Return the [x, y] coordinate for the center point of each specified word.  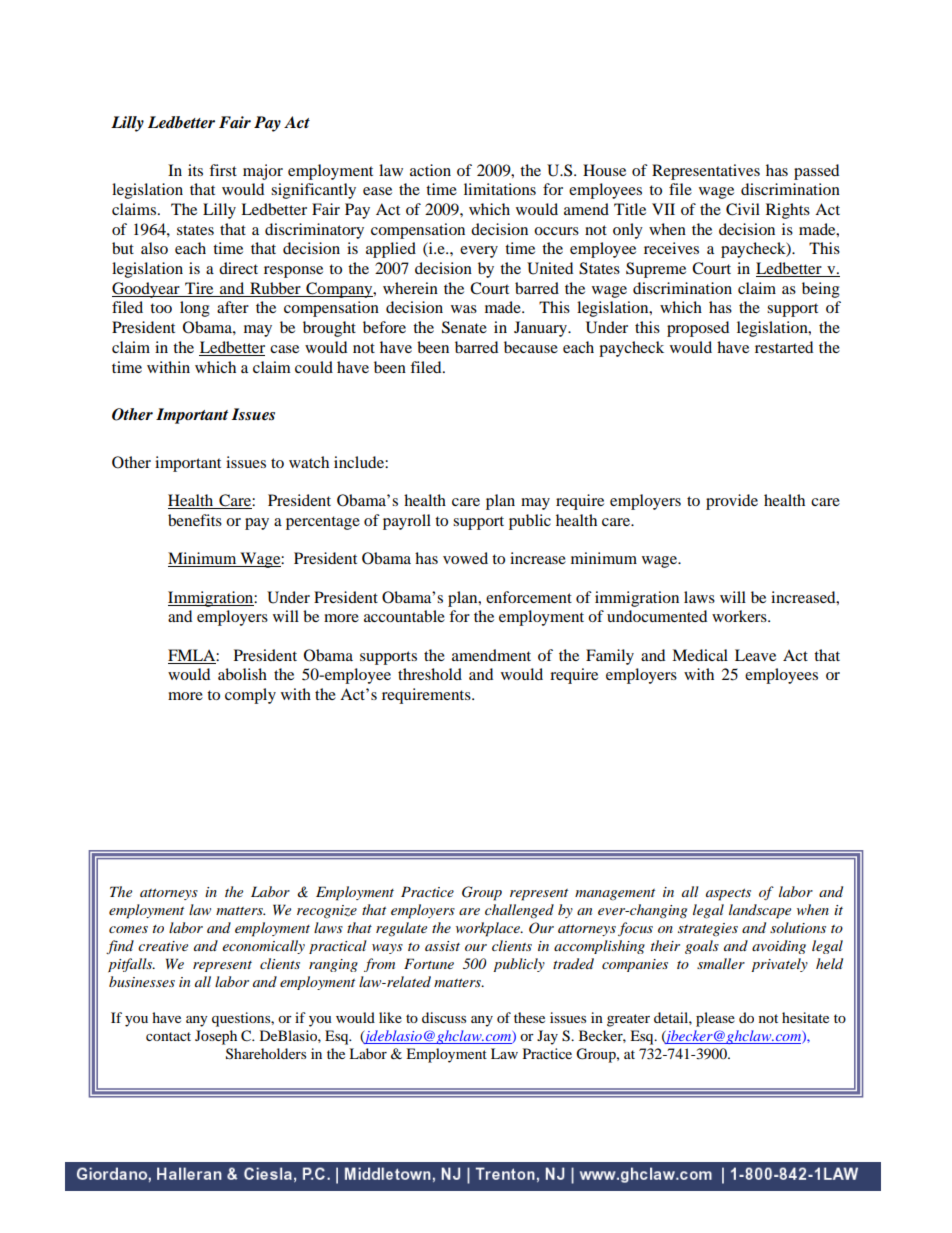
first [223, 170]
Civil [743, 209]
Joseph [216, 1037]
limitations [500, 189]
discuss [444, 1017]
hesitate [805, 1017]
